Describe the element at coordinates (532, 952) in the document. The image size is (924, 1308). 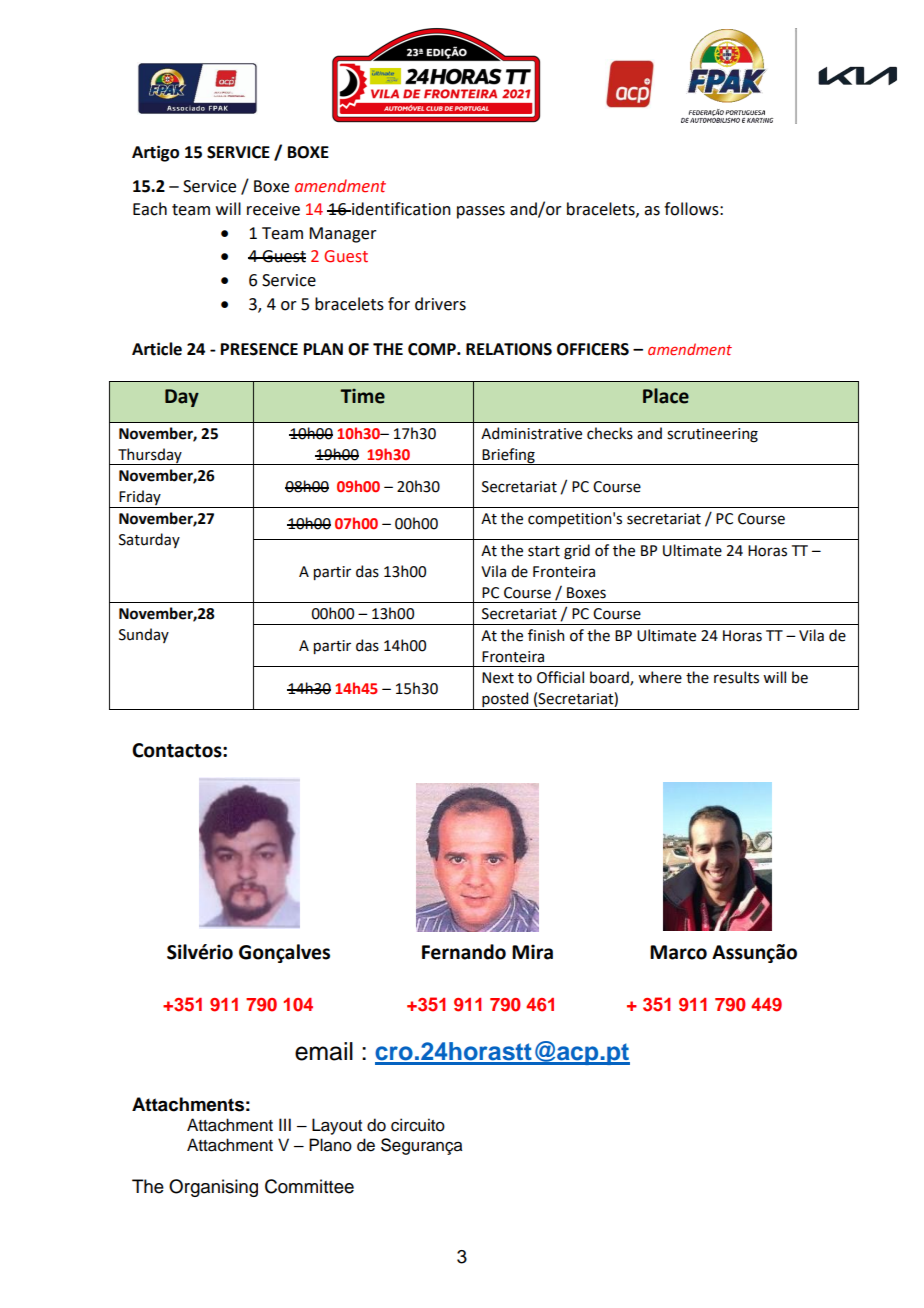
I see `Mira` at that location.
